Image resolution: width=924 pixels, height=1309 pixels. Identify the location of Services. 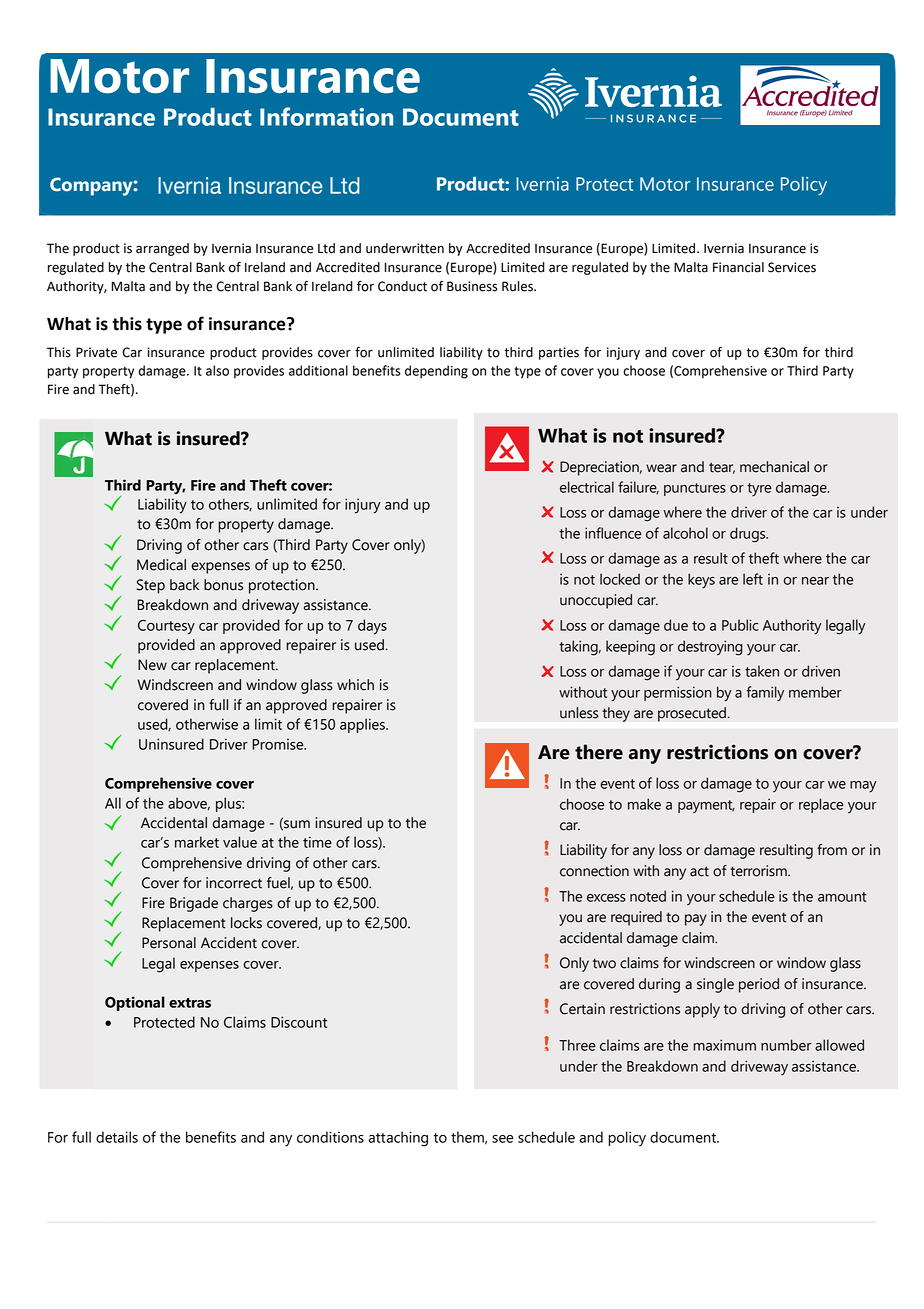
(792, 267).
